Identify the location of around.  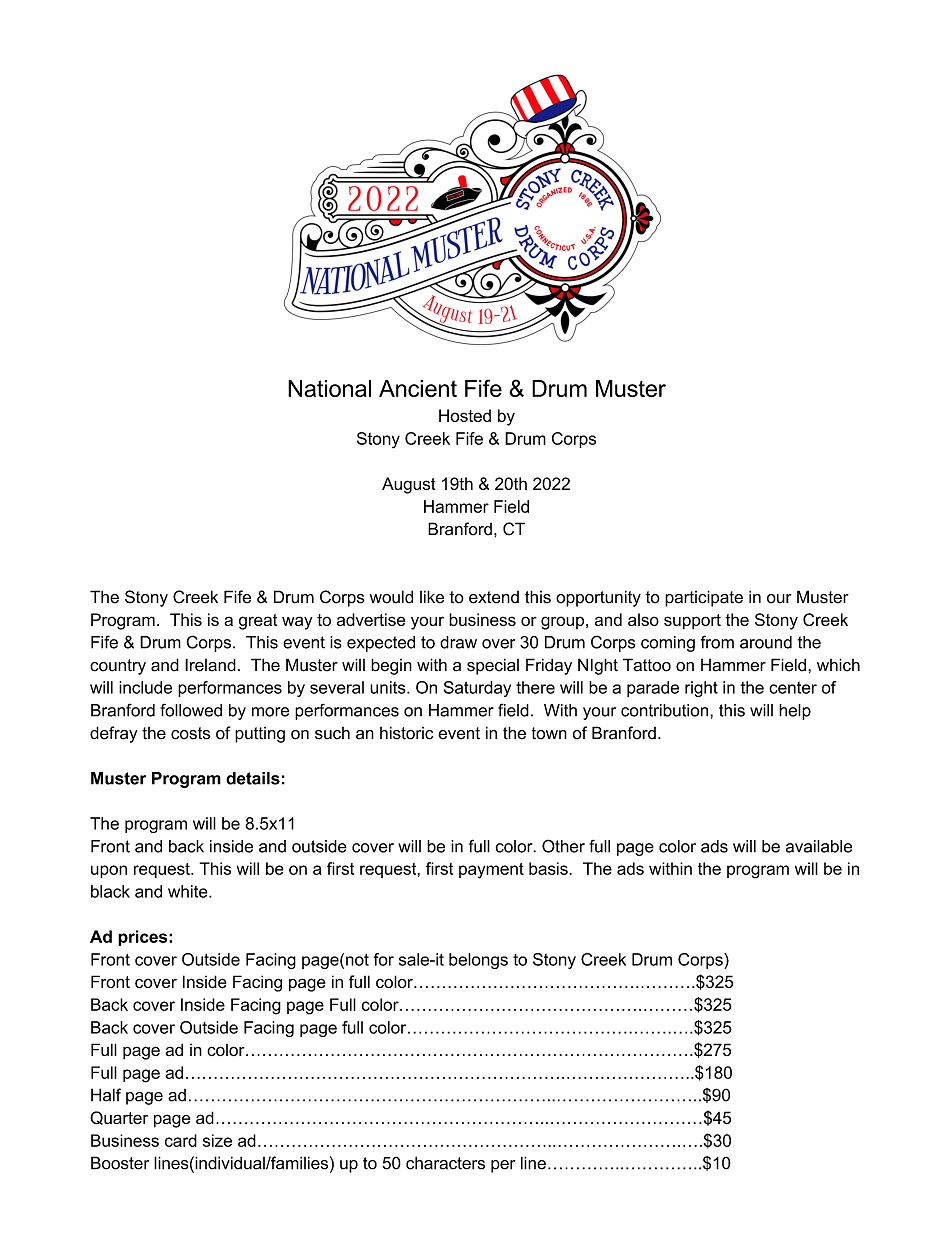
(766, 642).
